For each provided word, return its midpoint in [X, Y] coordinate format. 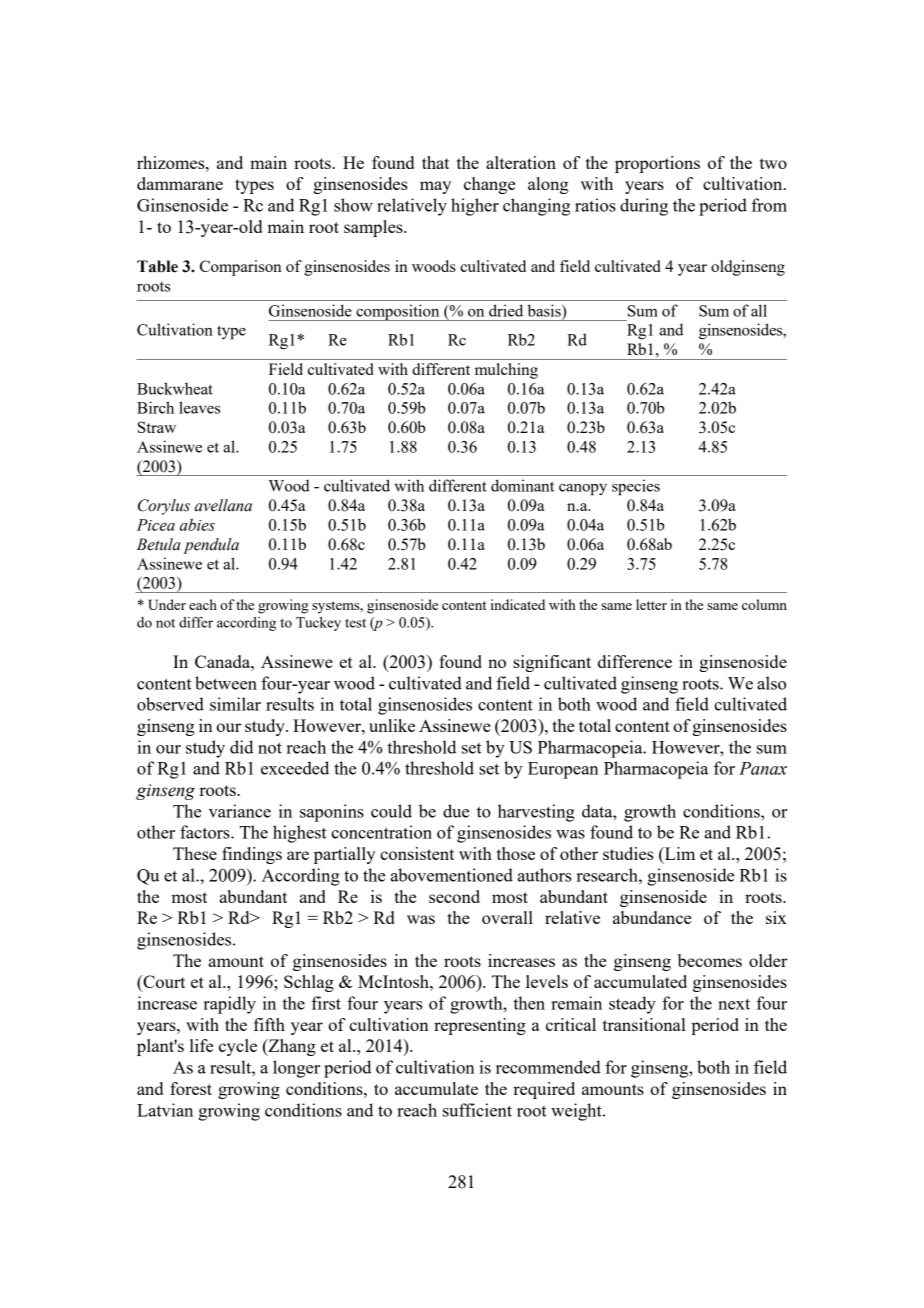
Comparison [241, 268]
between [226, 683]
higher [475, 207]
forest [191, 1088]
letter [651, 604]
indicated [518, 604]
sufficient [477, 1110]
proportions [657, 164]
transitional [644, 1024]
